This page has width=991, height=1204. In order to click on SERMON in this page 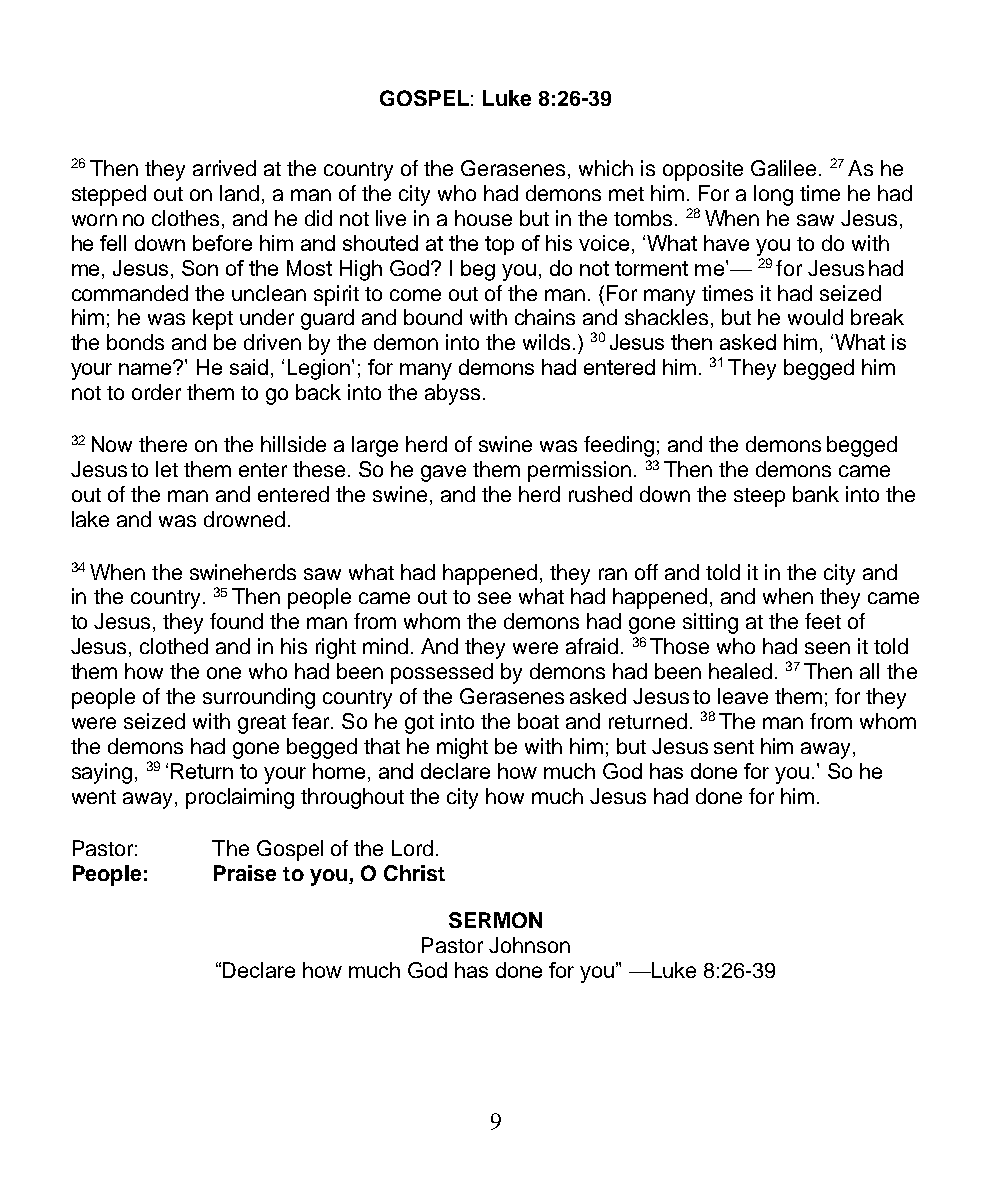, I will do `click(495, 920)`.
